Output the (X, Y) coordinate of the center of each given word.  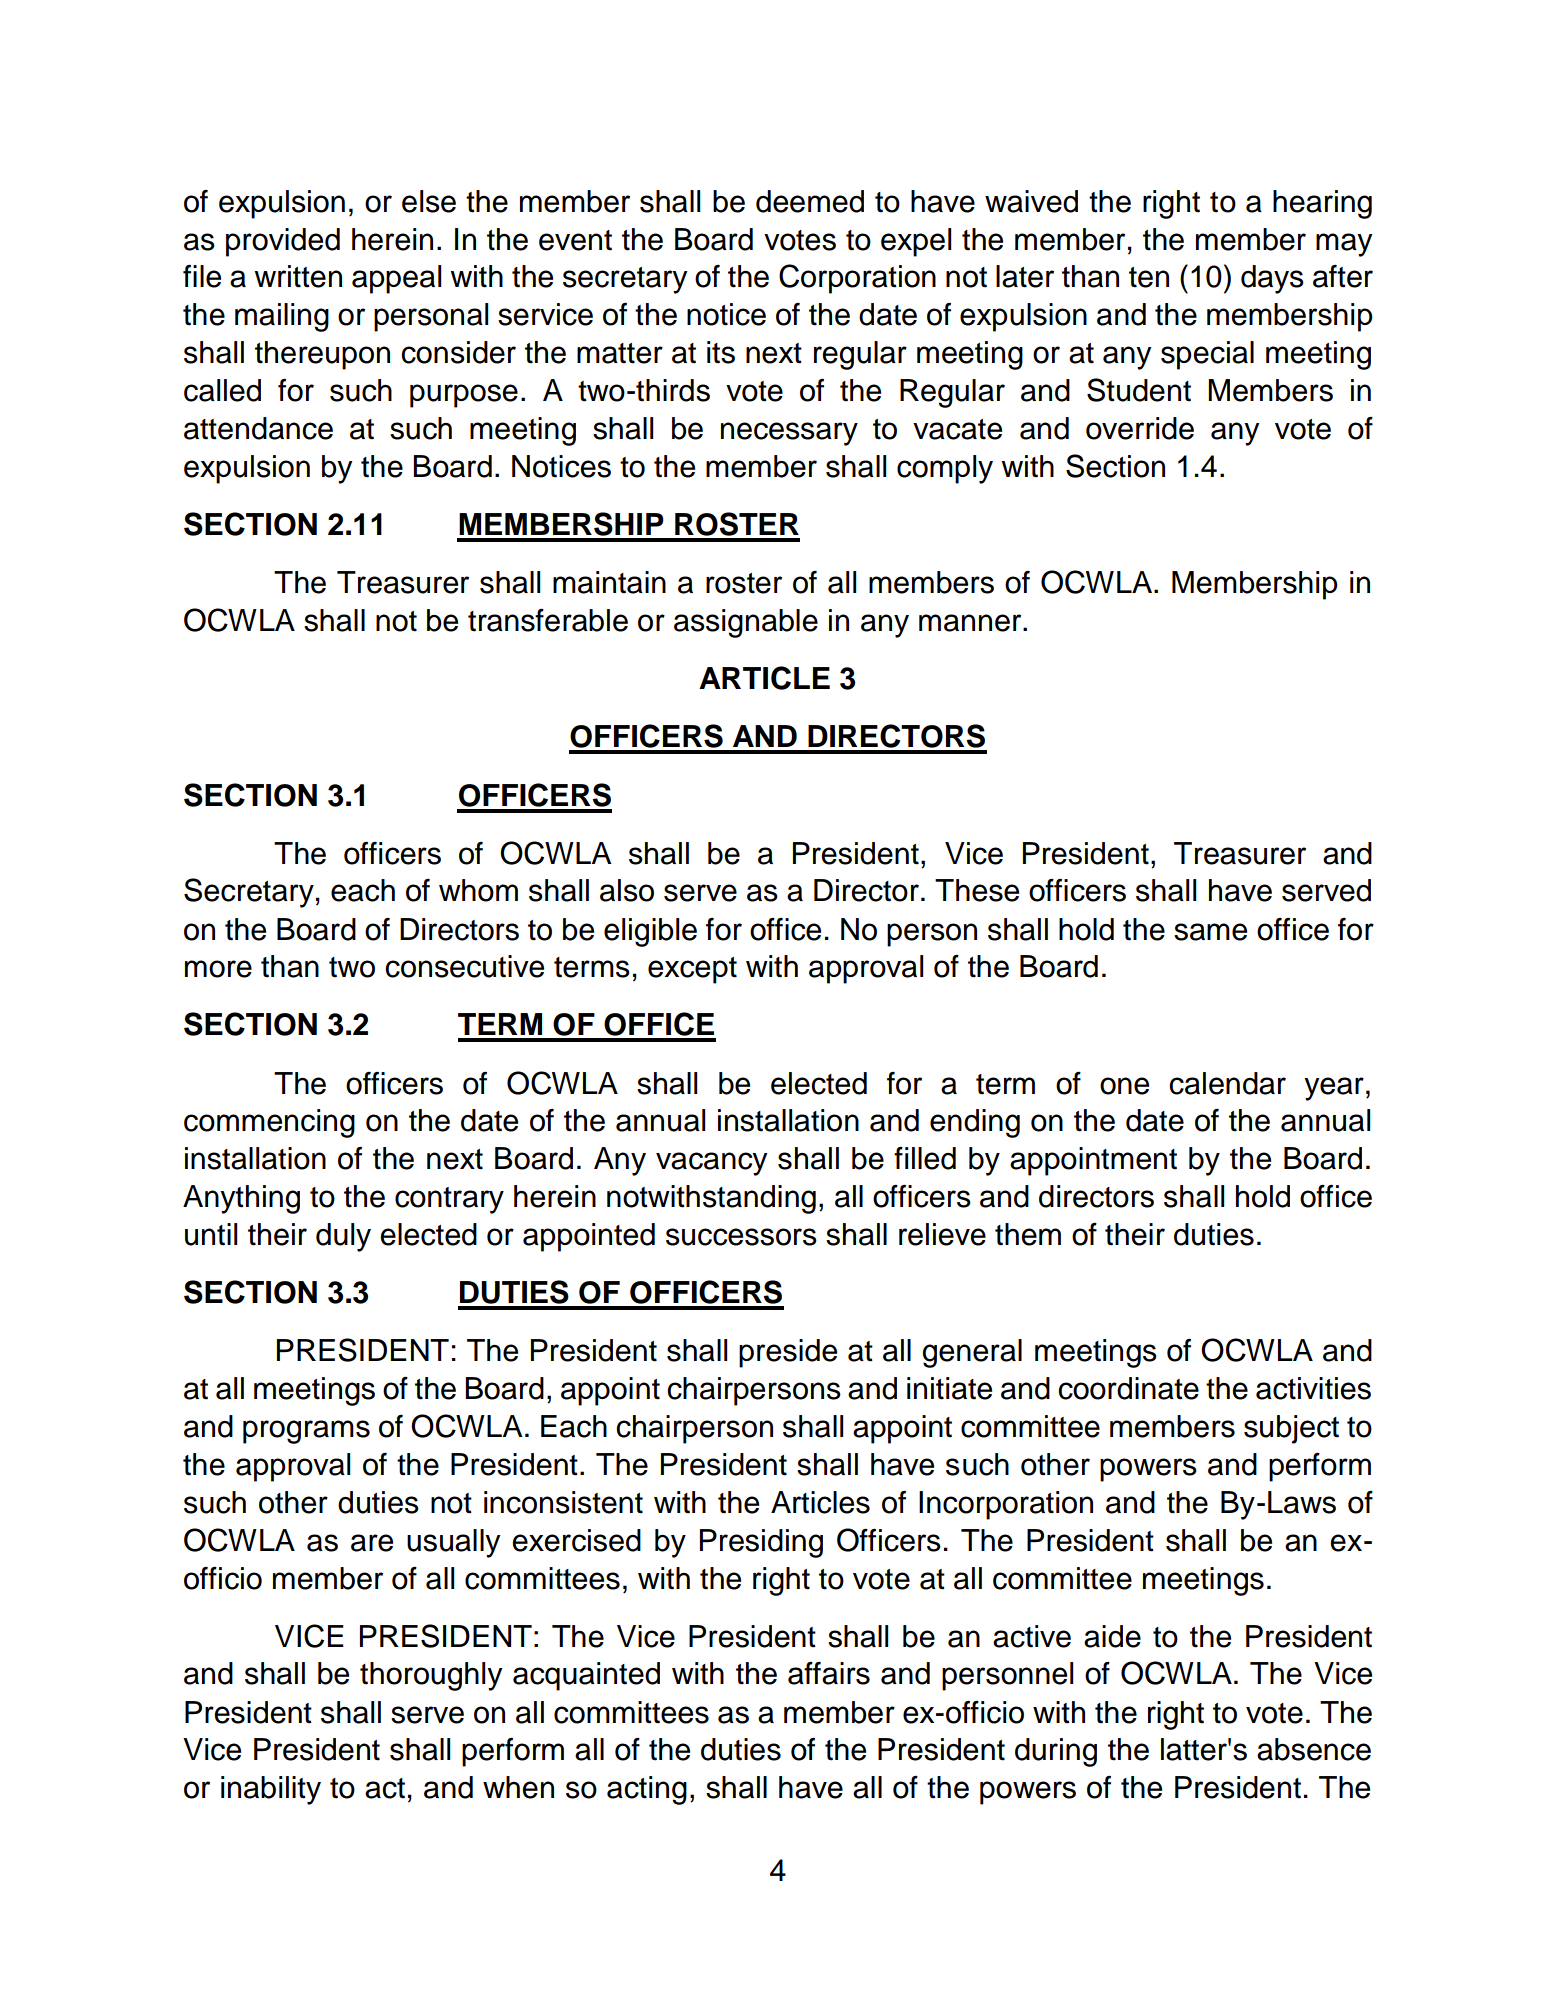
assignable (746, 623)
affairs (829, 1673)
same (1210, 932)
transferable (548, 620)
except (692, 970)
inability (271, 1790)
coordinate (1128, 1388)
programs (306, 1432)
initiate (949, 1388)
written (298, 276)
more (218, 969)
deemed (810, 201)
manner (971, 623)
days (1272, 279)
